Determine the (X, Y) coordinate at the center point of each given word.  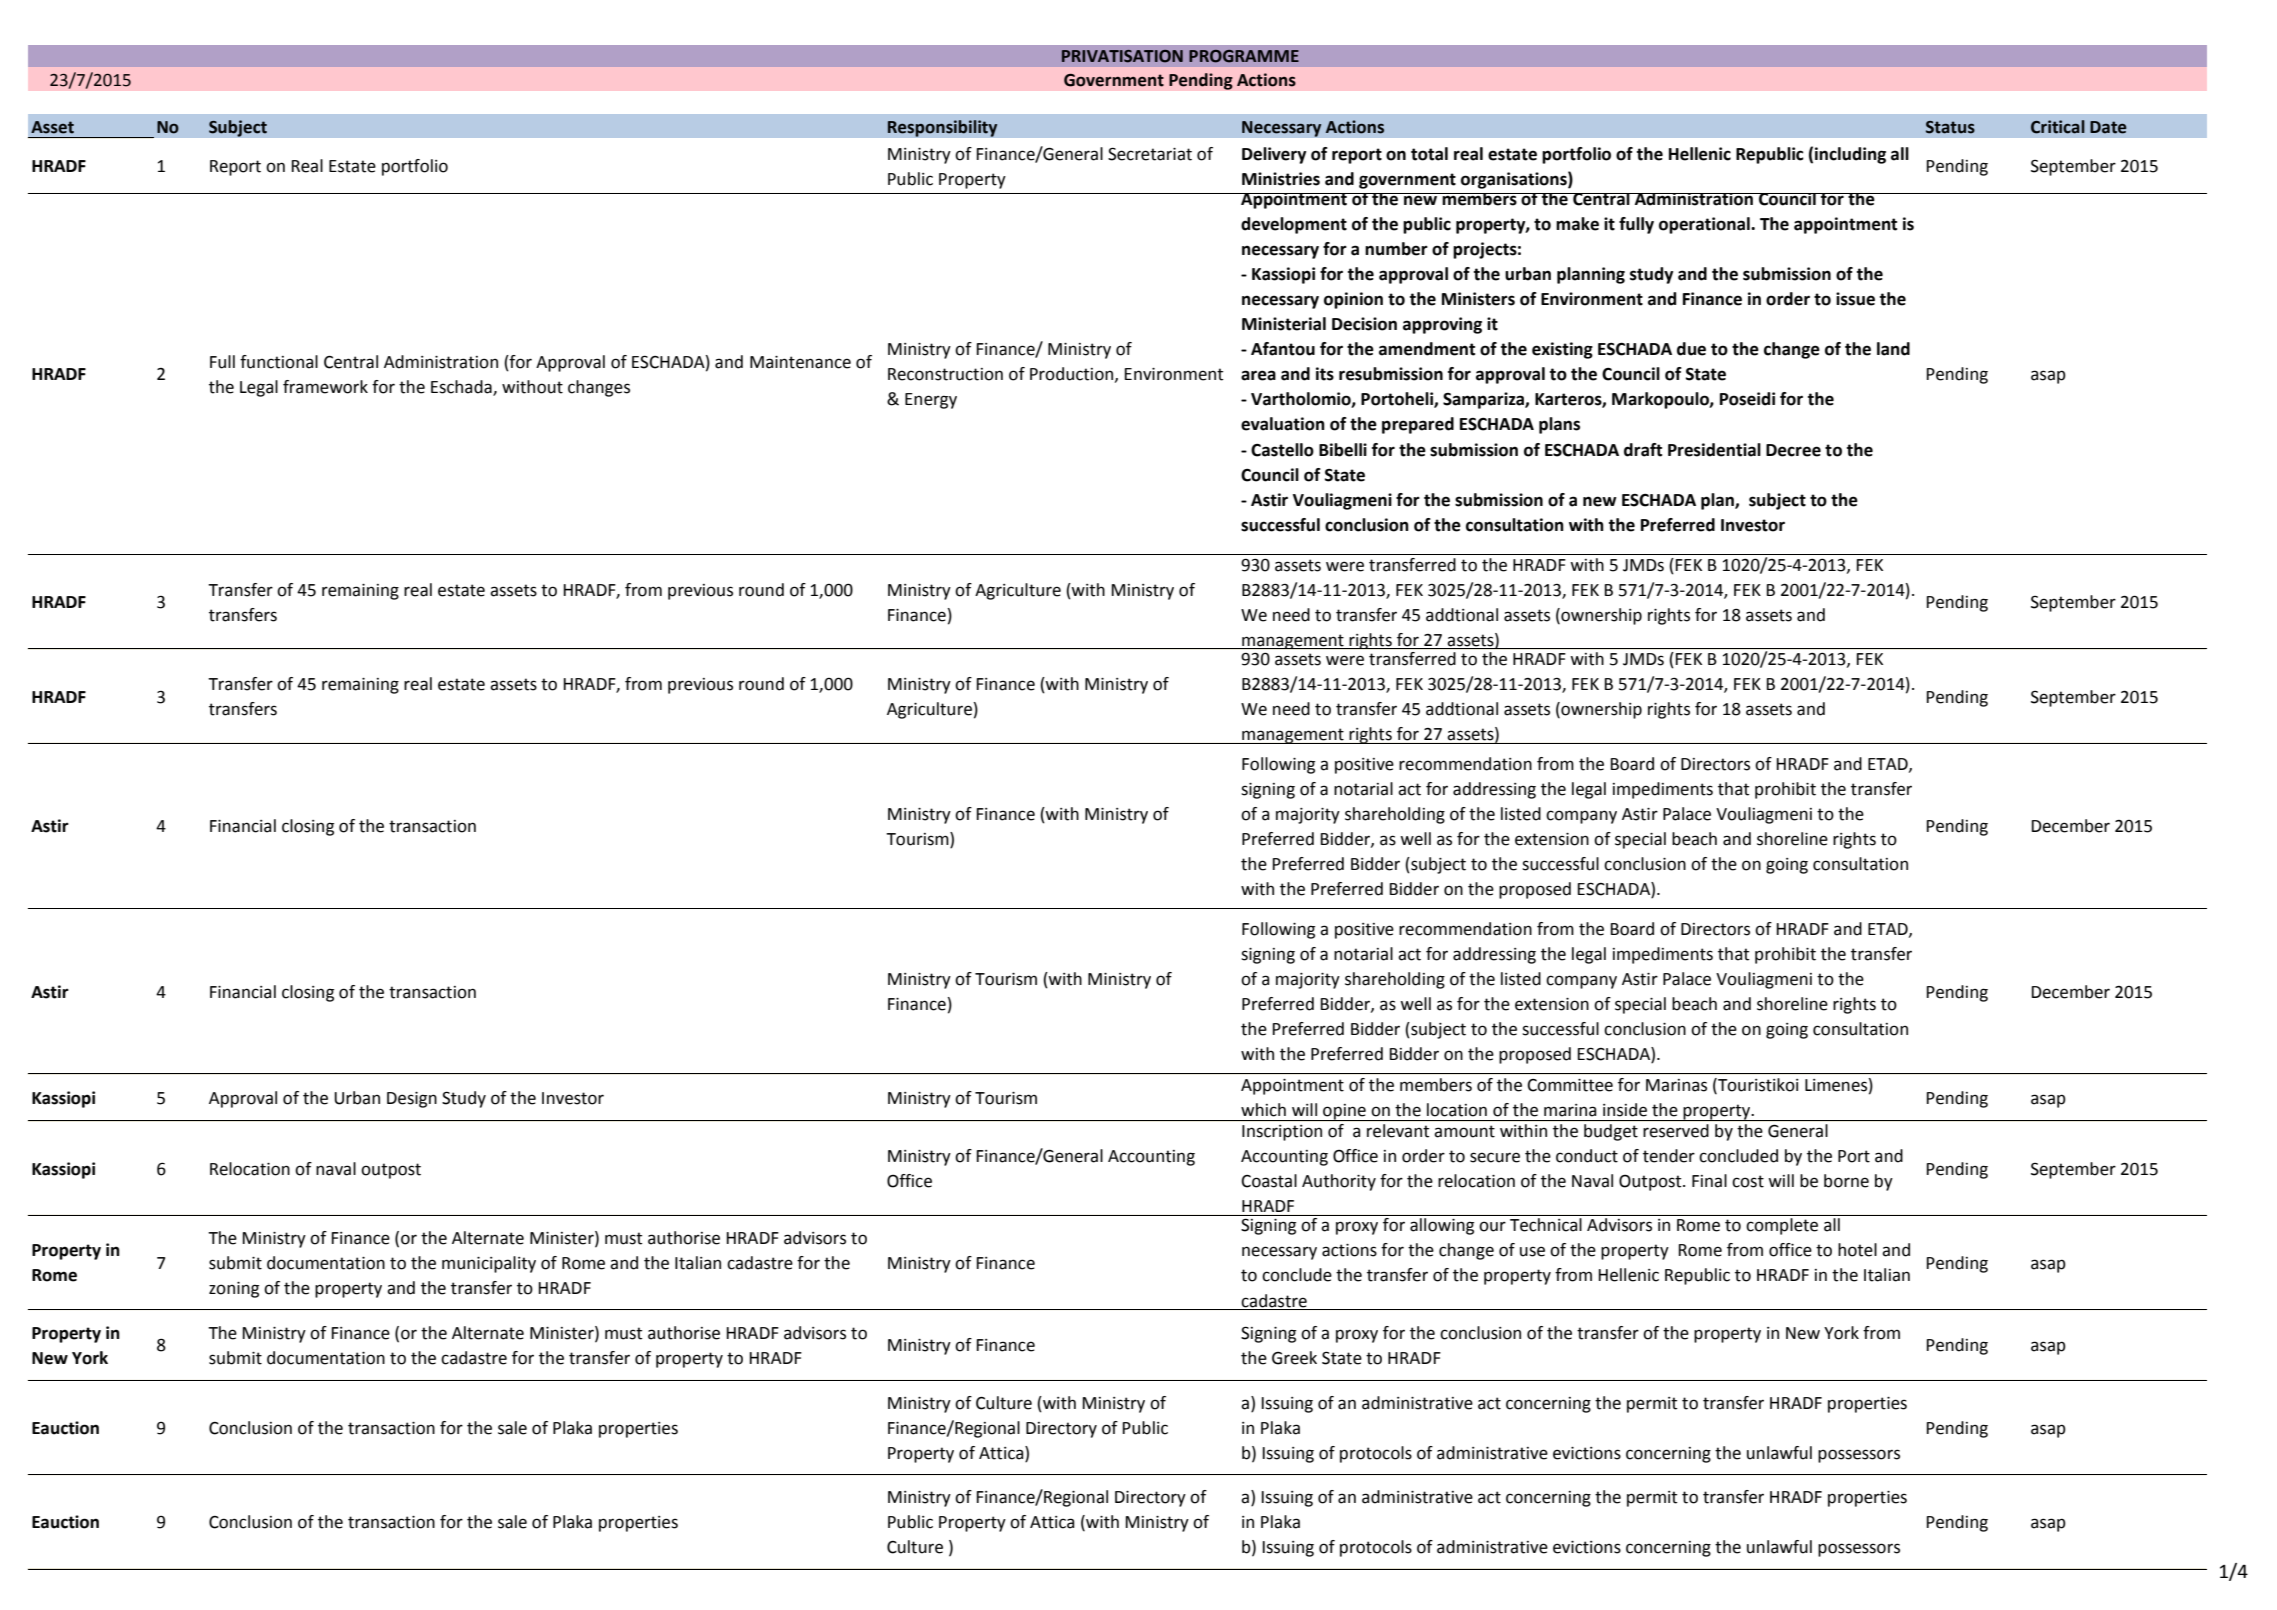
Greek (1294, 1358)
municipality (489, 1264)
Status (1950, 127)
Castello (1282, 450)
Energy (931, 401)
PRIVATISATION (1122, 56)
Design (412, 1100)
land (1893, 349)
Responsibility (942, 128)
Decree (1793, 450)
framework (325, 387)
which (1263, 1110)
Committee (1570, 1085)
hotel (1857, 1250)
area (1258, 375)
